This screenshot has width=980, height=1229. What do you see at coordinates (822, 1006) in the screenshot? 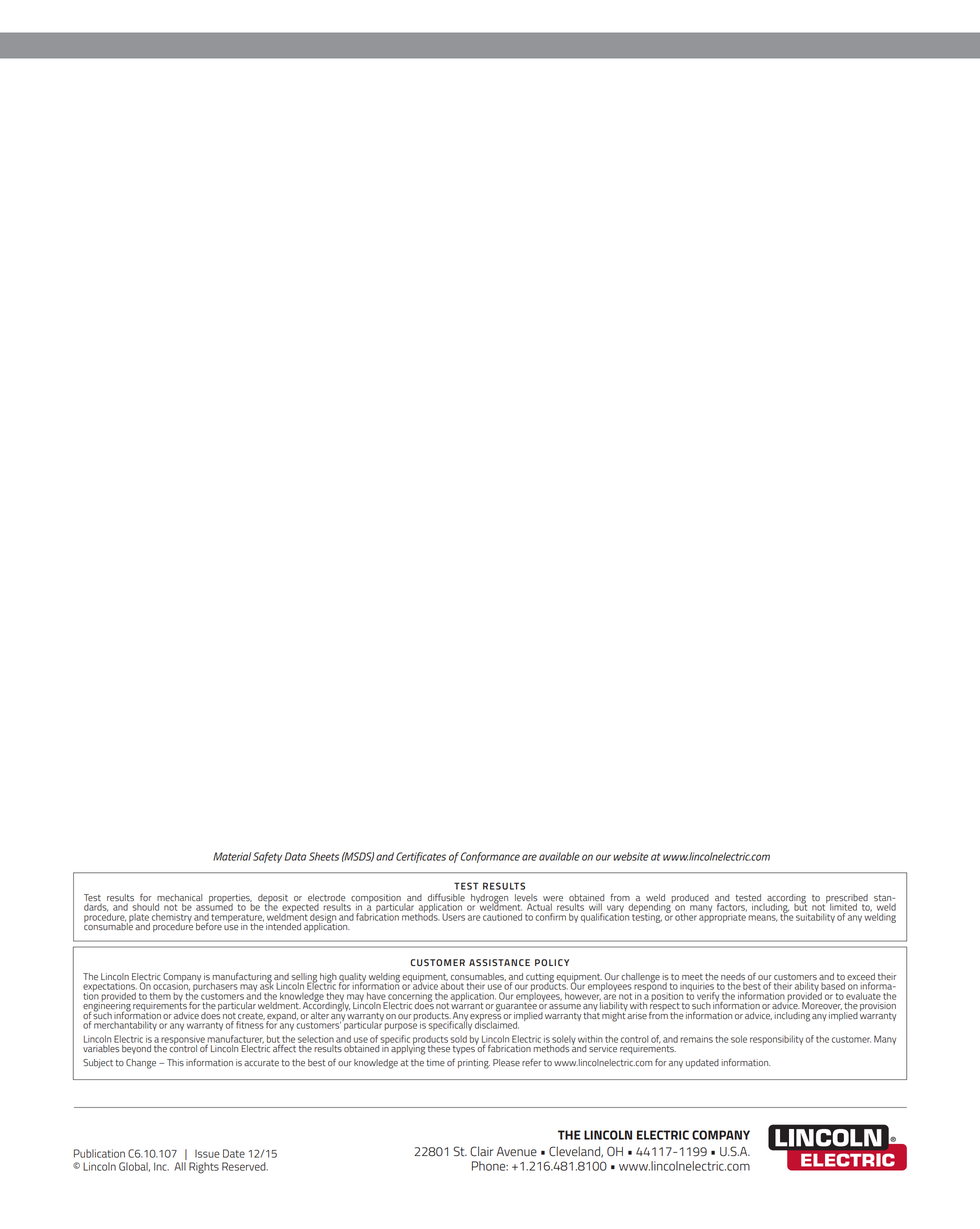
I see `Moreover` at bounding box center [822, 1006].
